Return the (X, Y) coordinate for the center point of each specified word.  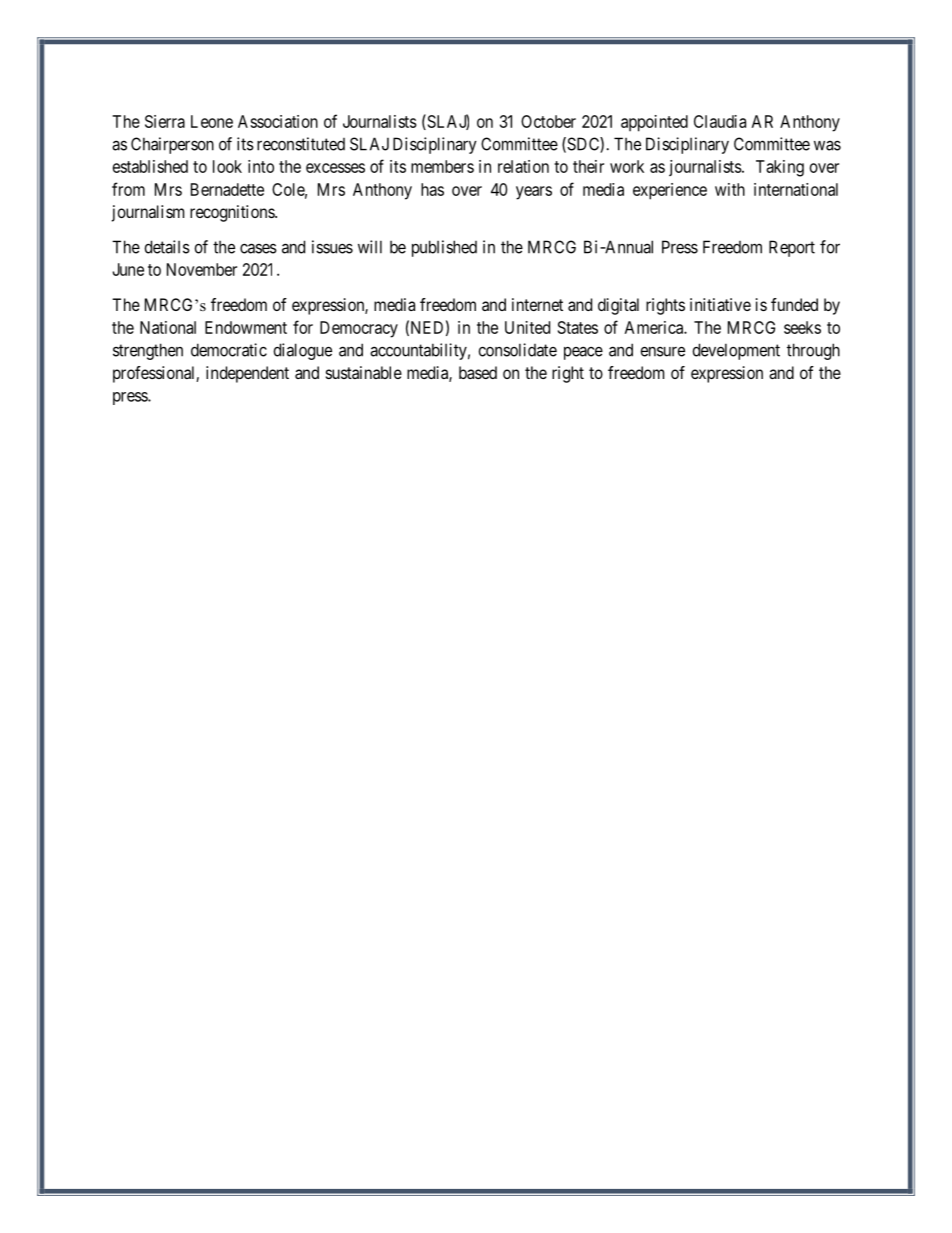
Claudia (720, 121)
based (478, 372)
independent (247, 374)
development (736, 351)
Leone (212, 121)
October (548, 121)
